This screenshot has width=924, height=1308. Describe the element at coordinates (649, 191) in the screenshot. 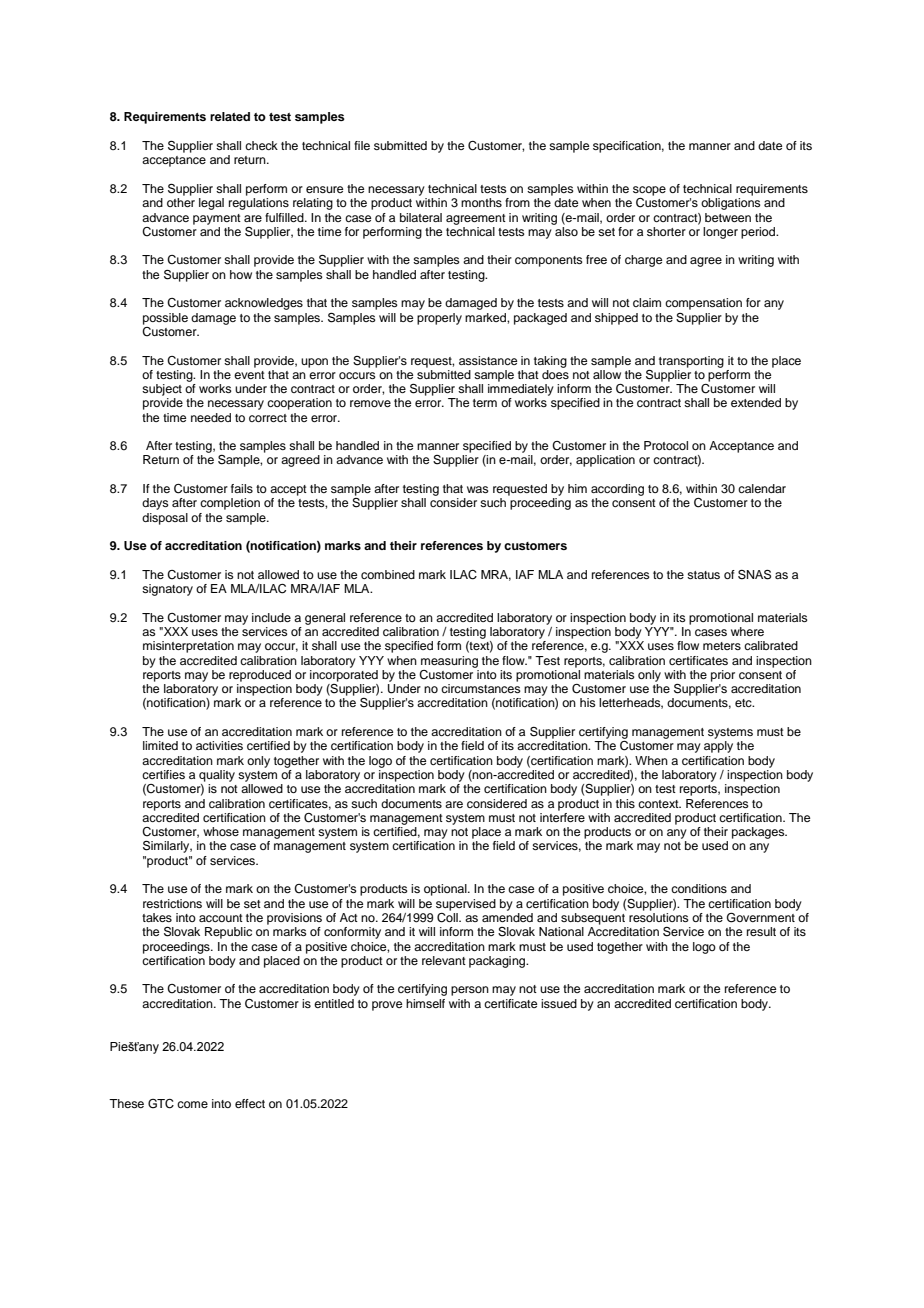

I see `scope` at that location.
